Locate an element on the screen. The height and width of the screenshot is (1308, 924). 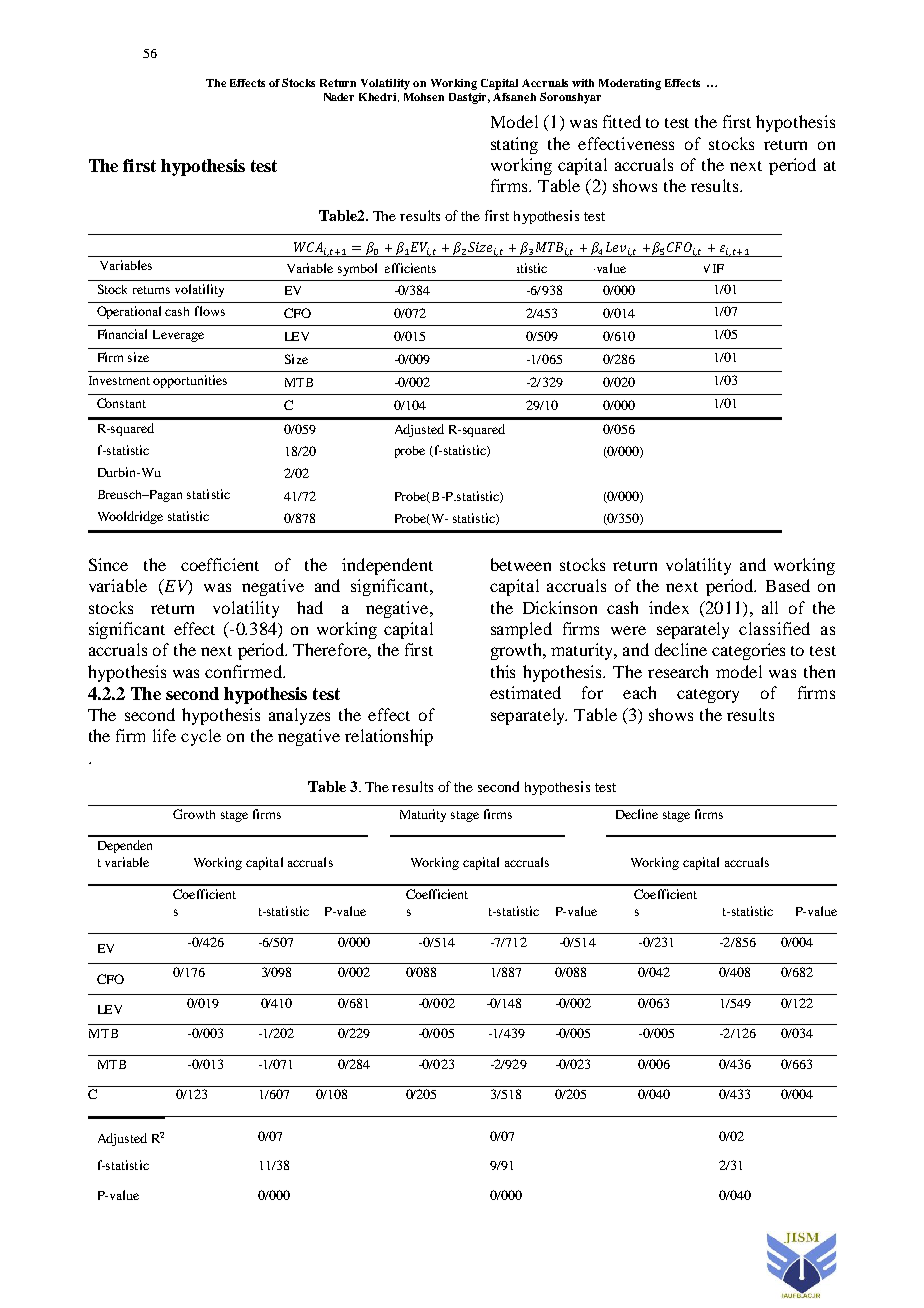
Moderating is located at coordinates (630, 84).
